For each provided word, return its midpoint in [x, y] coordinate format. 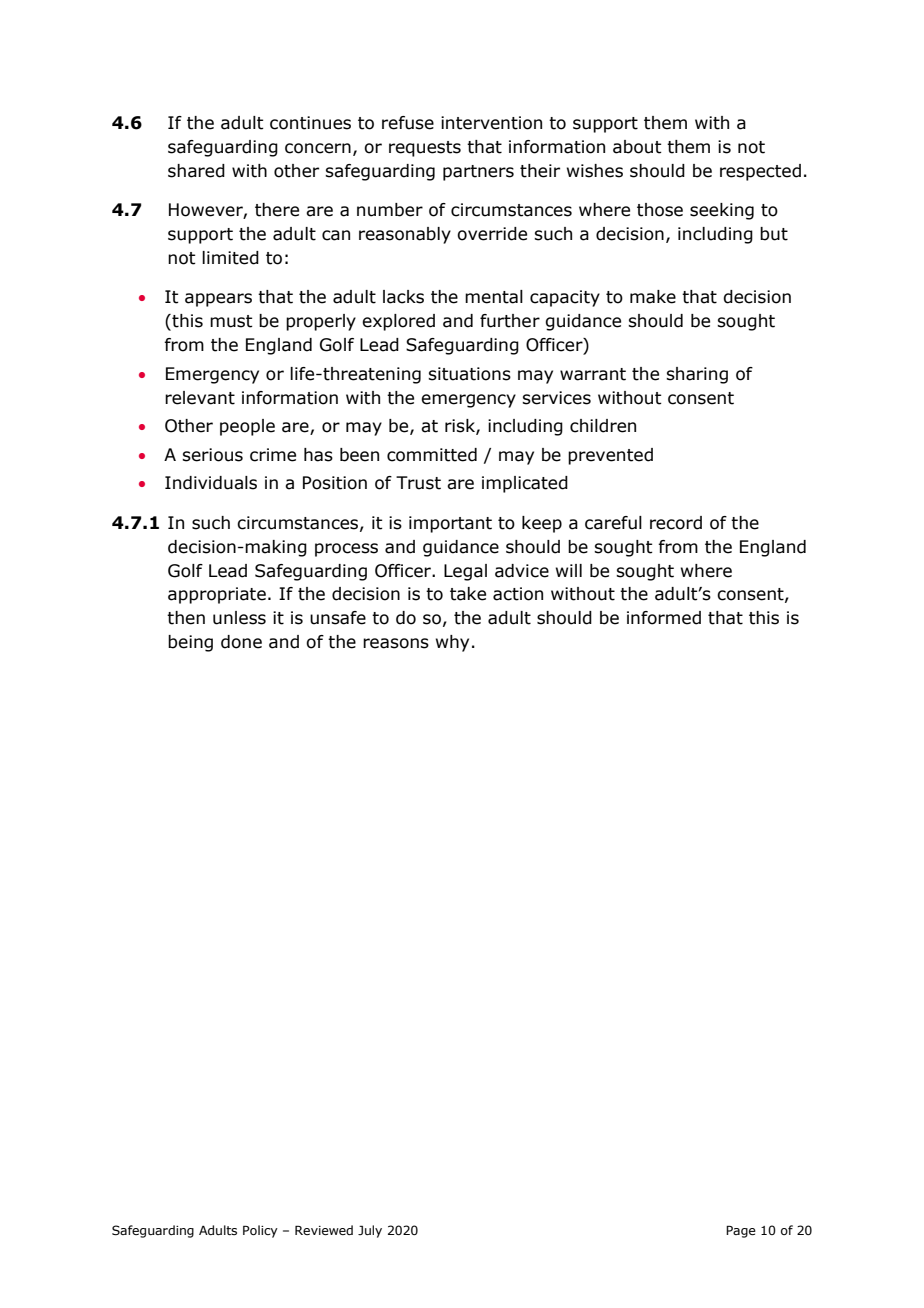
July [370, 1231]
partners [478, 173]
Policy [260, 1231]
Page [741, 1231]
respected [760, 172]
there [277, 210]
